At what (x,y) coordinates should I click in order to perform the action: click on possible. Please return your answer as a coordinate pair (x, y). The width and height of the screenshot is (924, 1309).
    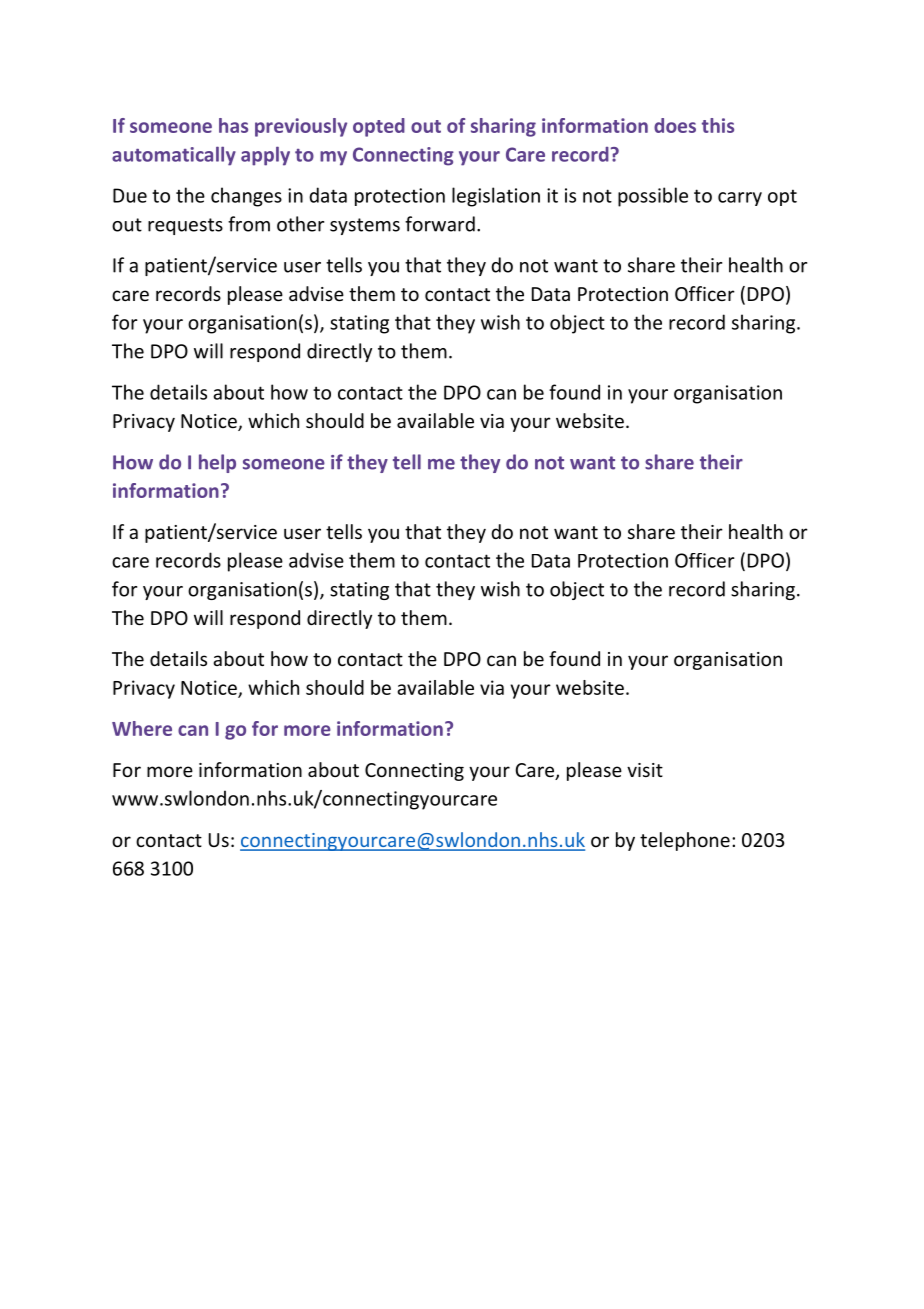
    Looking at the image, I should click on (653, 197).
